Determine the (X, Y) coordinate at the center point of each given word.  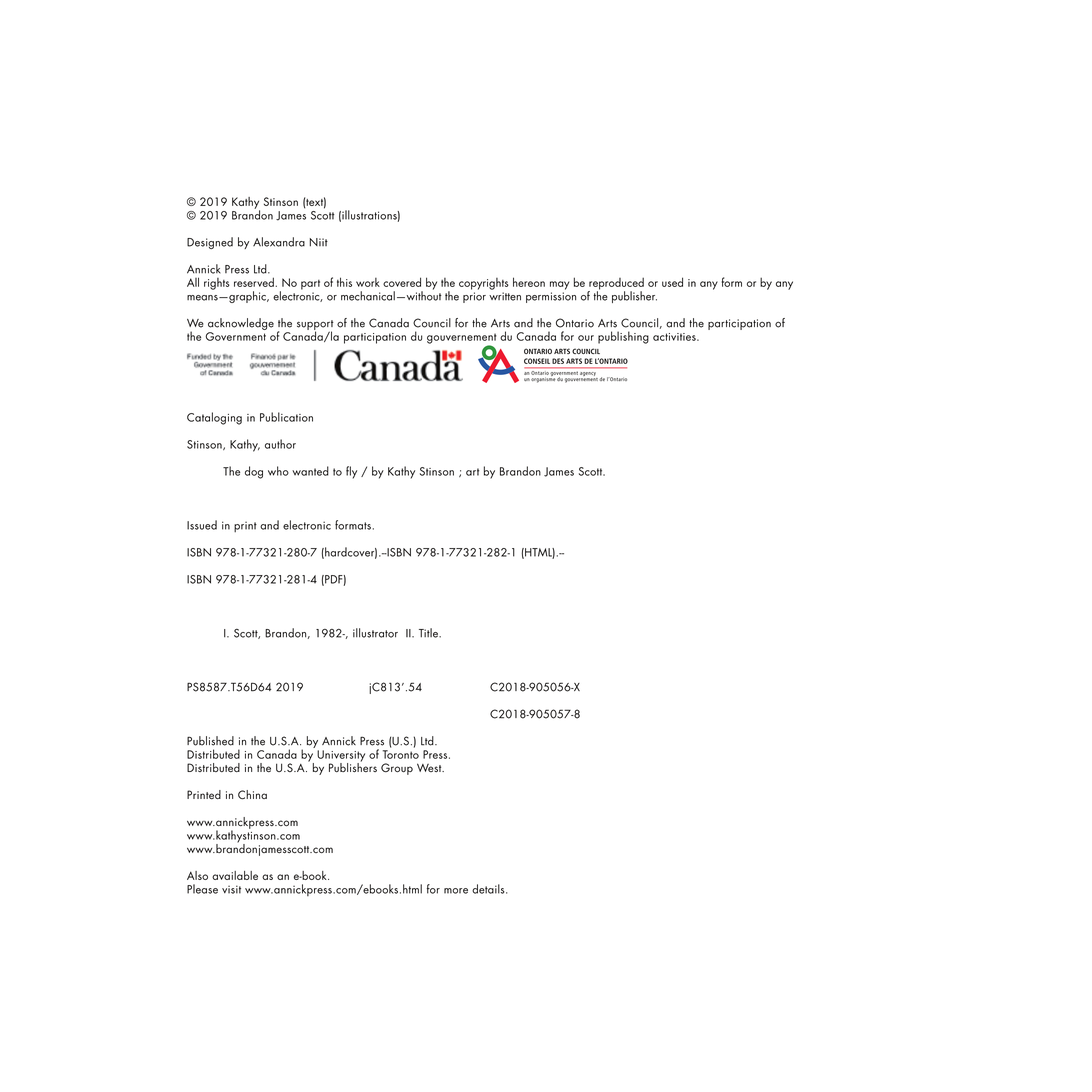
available (235, 875)
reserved (255, 282)
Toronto (401, 754)
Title (429, 633)
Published (210, 741)
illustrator (375, 633)
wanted (310, 471)
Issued (202, 525)
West (430, 767)
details (489, 889)
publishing (623, 337)
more (456, 891)
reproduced (616, 284)
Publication (286, 417)
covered (402, 282)
